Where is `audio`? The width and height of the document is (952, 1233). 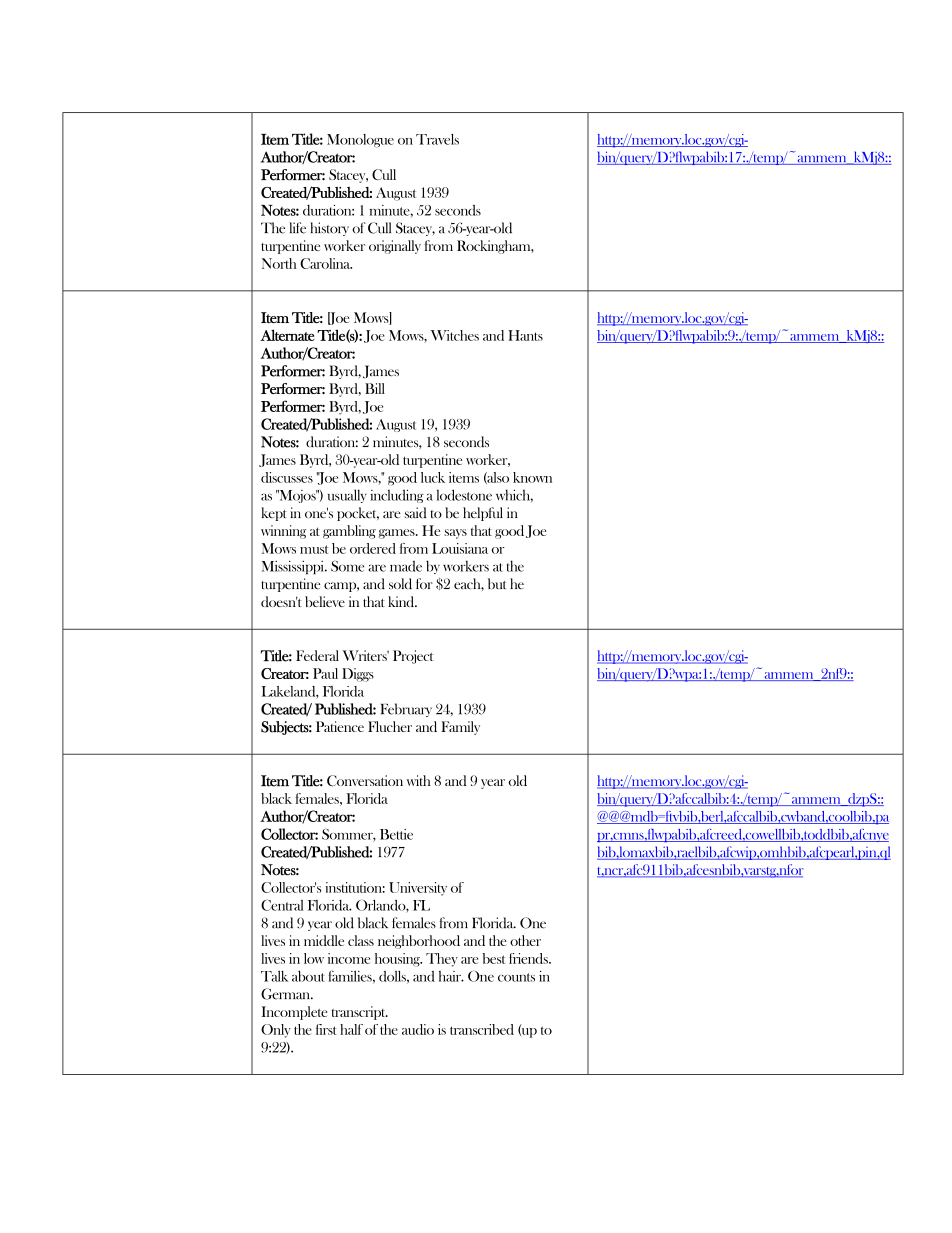
audio is located at coordinates (418, 1029).
